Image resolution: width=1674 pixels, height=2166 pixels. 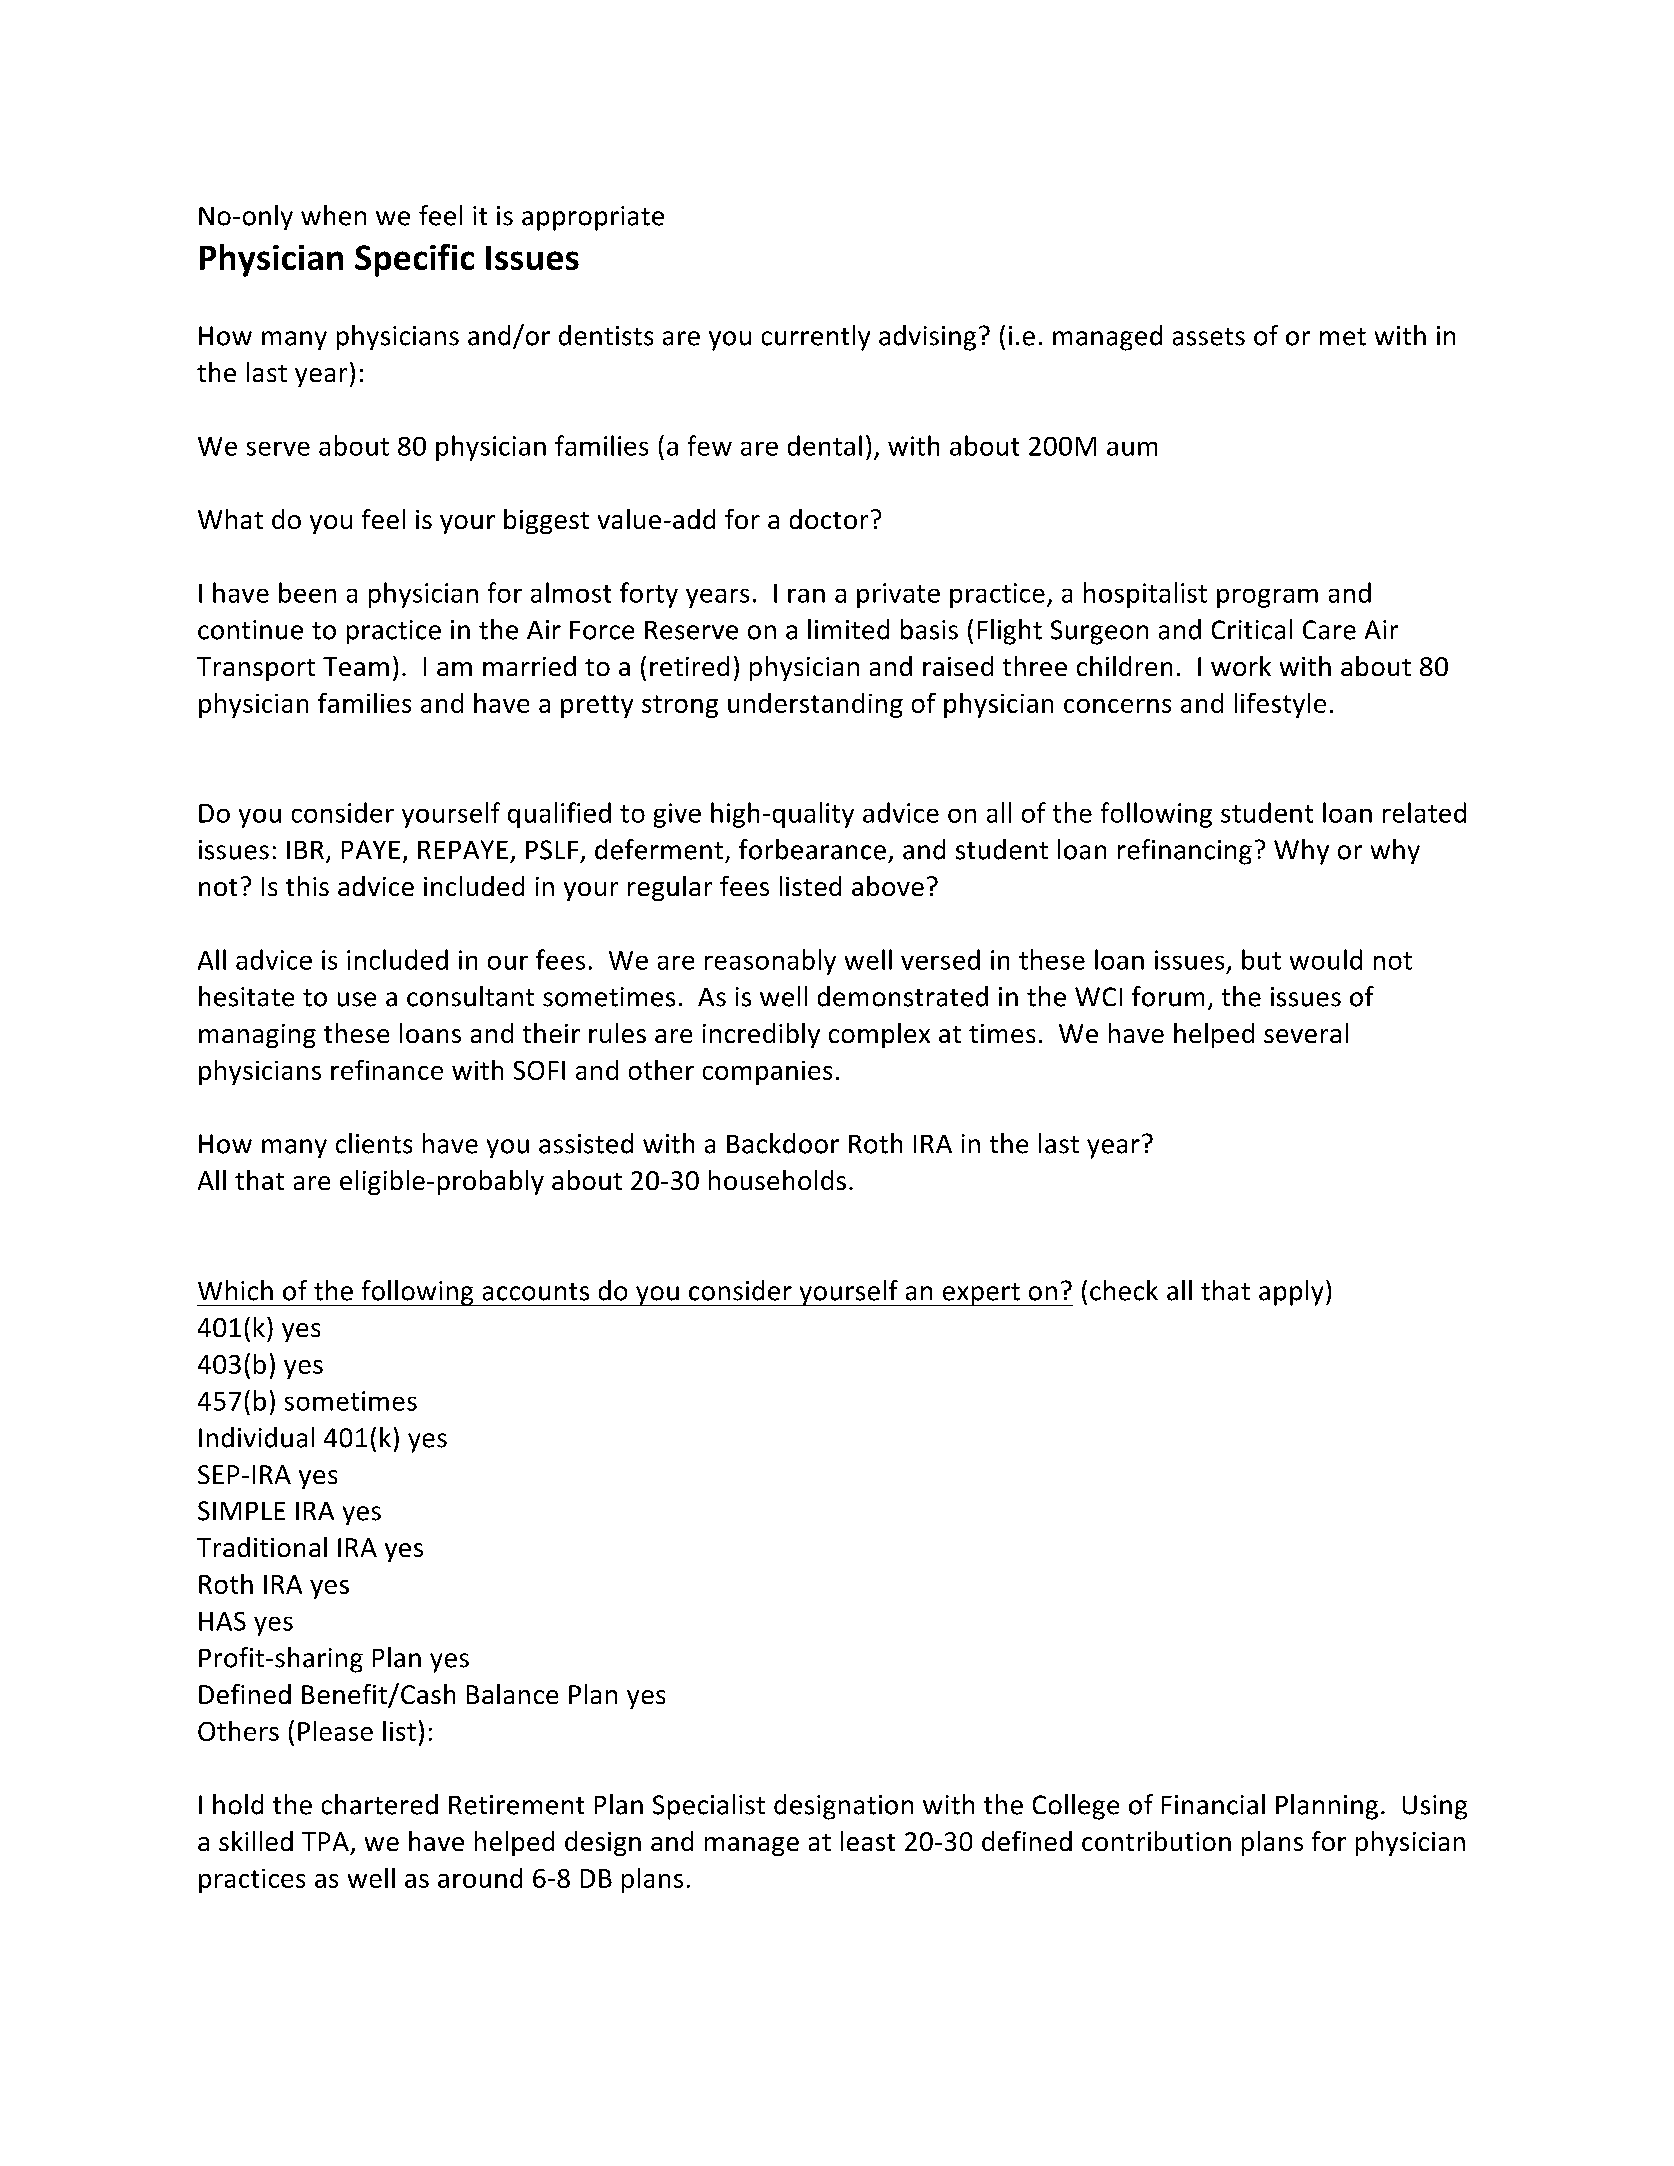 What do you see at coordinates (816, 338) in the document?
I see `currently` at bounding box center [816, 338].
